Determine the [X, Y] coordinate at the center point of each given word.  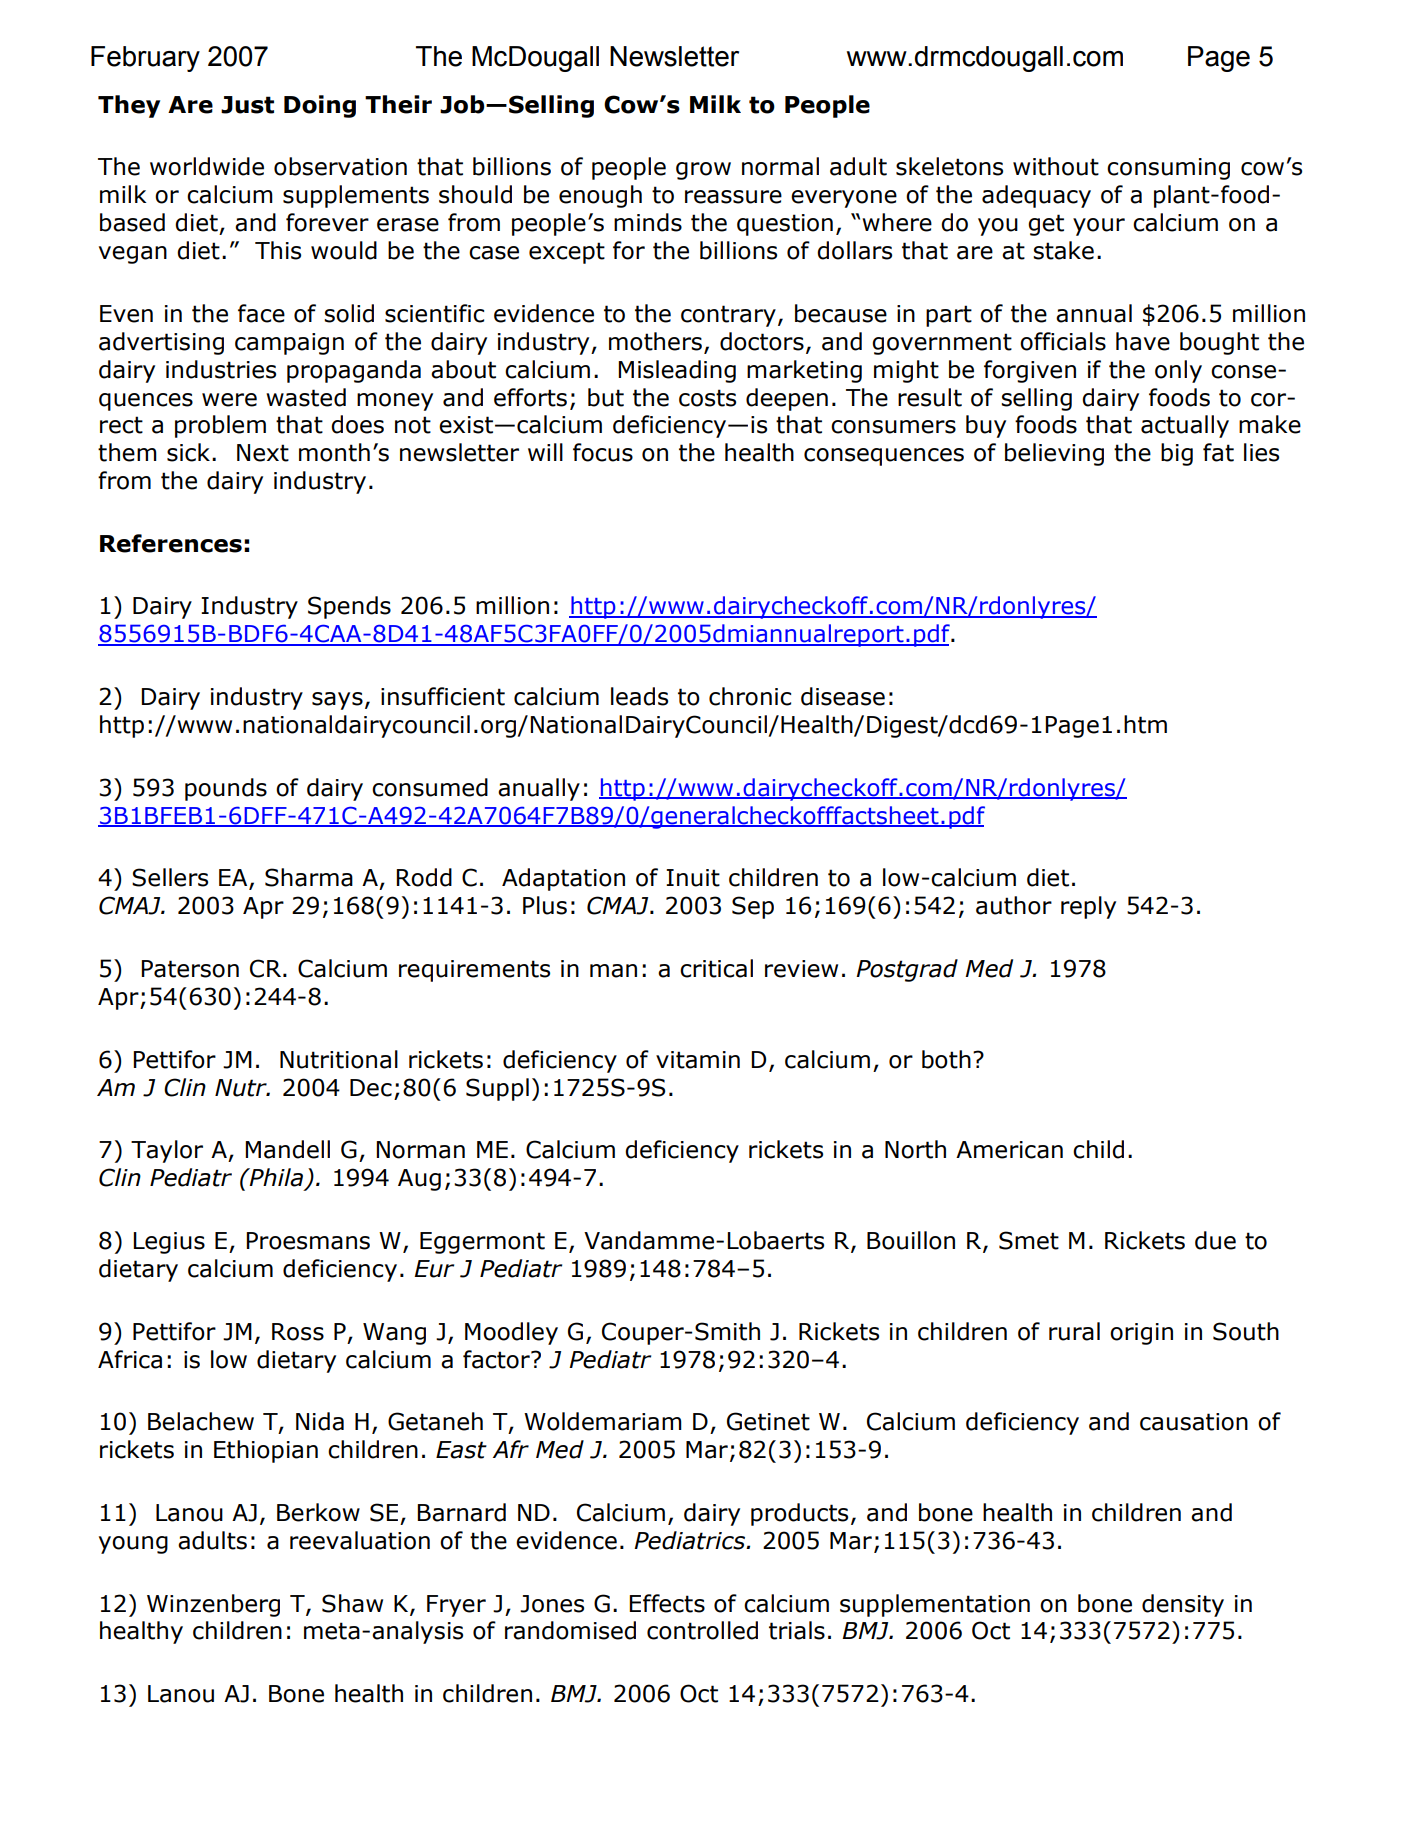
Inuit [693, 878]
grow [703, 171]
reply [1088, 907]
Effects [667, 1603]
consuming [1168, 169]
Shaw [352, 1603]
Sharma [309, 877]
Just [247, 105]
